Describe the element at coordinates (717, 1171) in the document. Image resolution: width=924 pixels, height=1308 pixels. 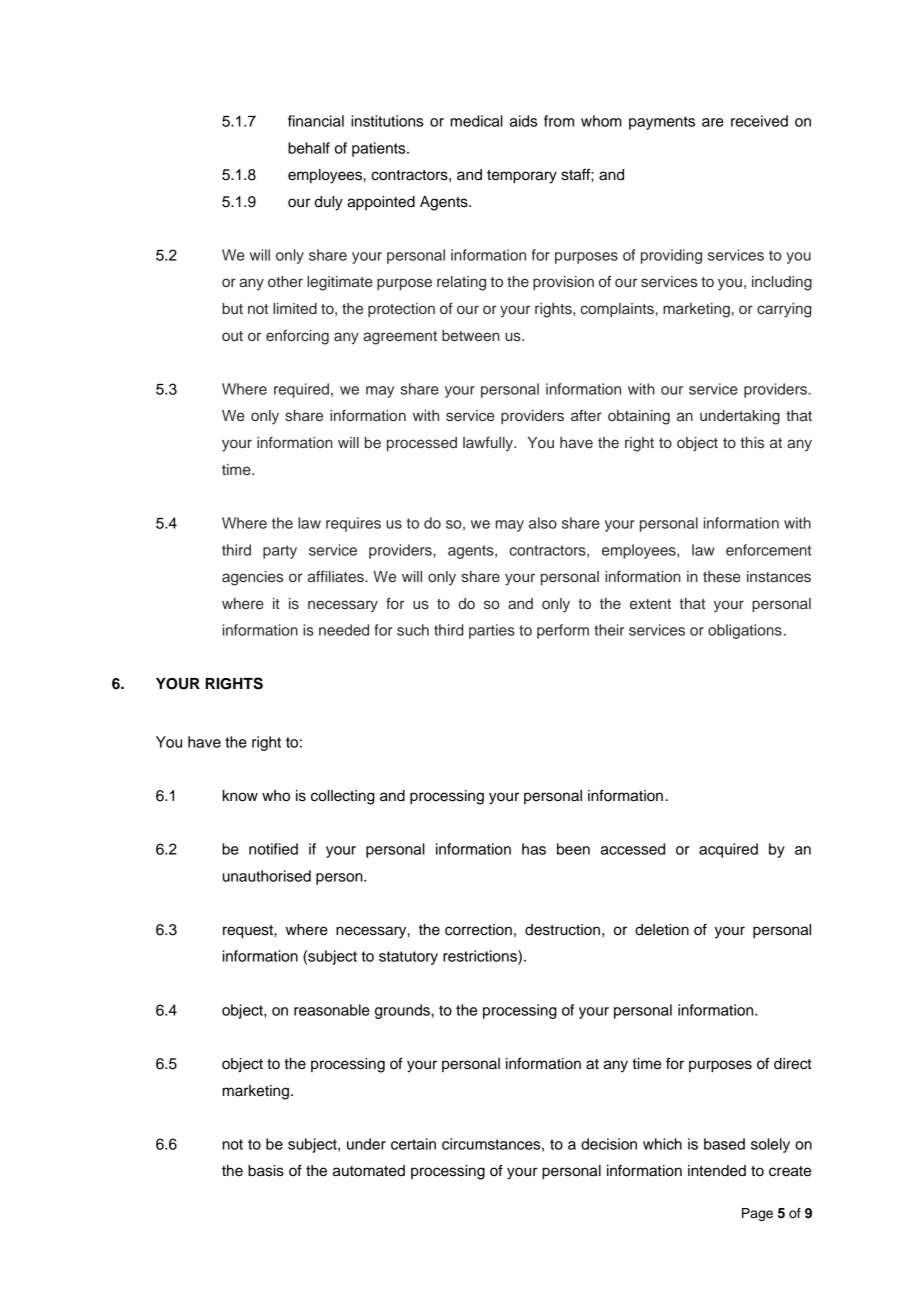
I see `intended` at that location.
